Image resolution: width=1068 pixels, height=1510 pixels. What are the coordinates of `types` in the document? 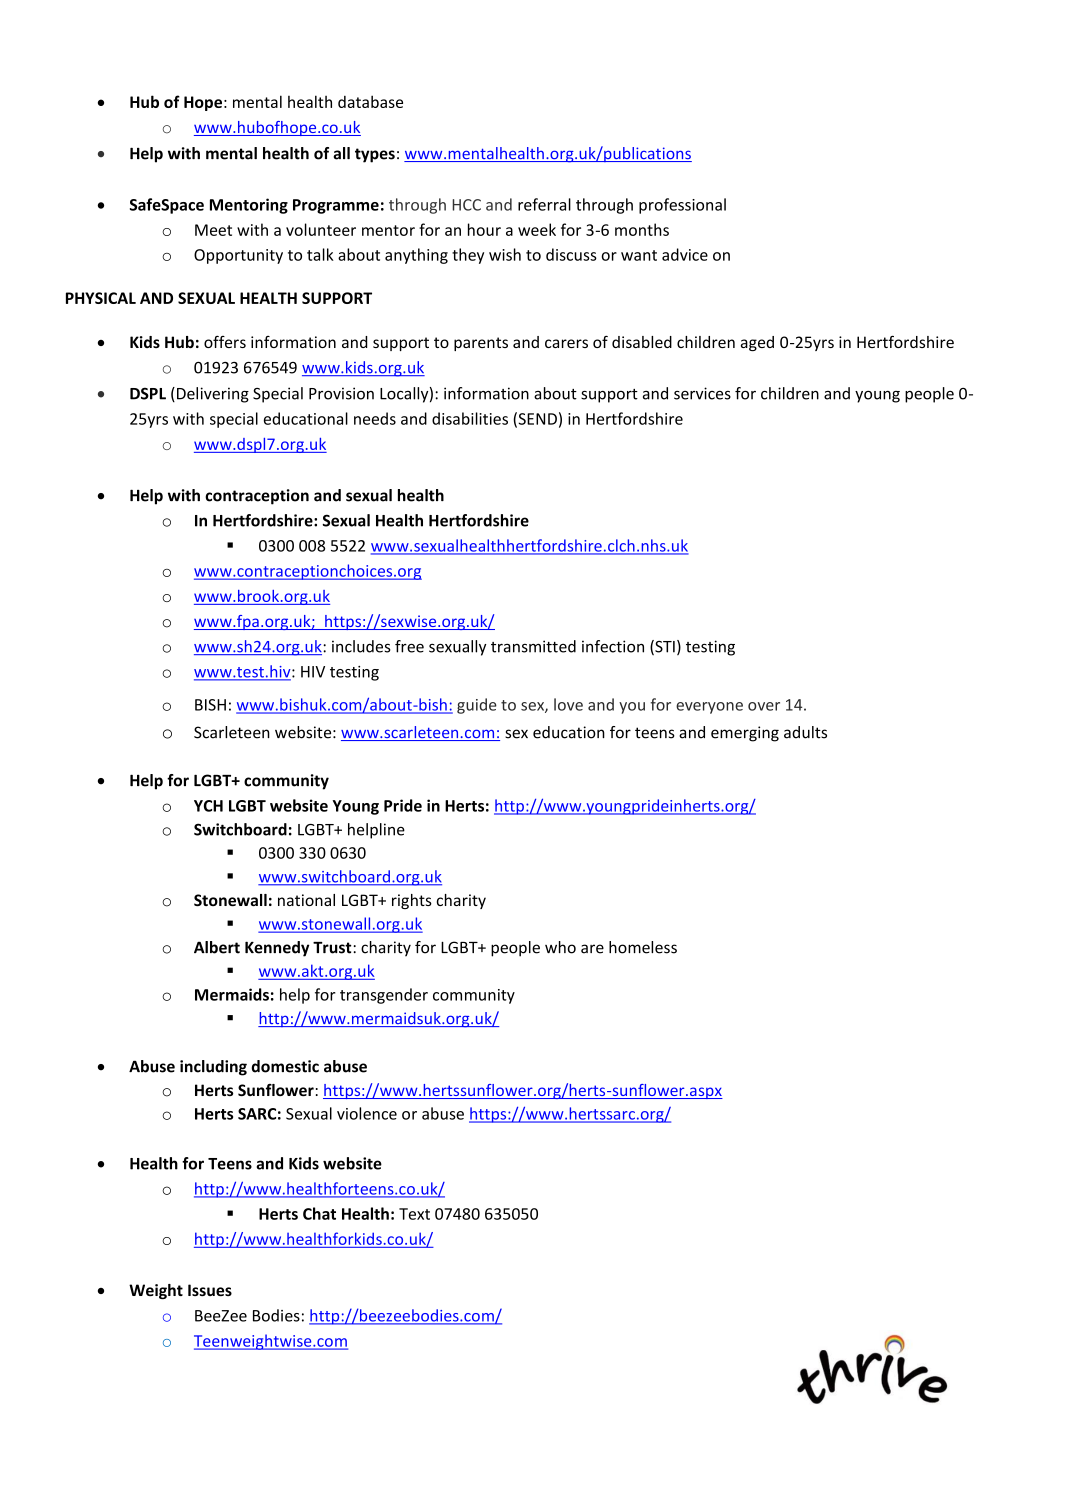 It's located at (375, 155).
